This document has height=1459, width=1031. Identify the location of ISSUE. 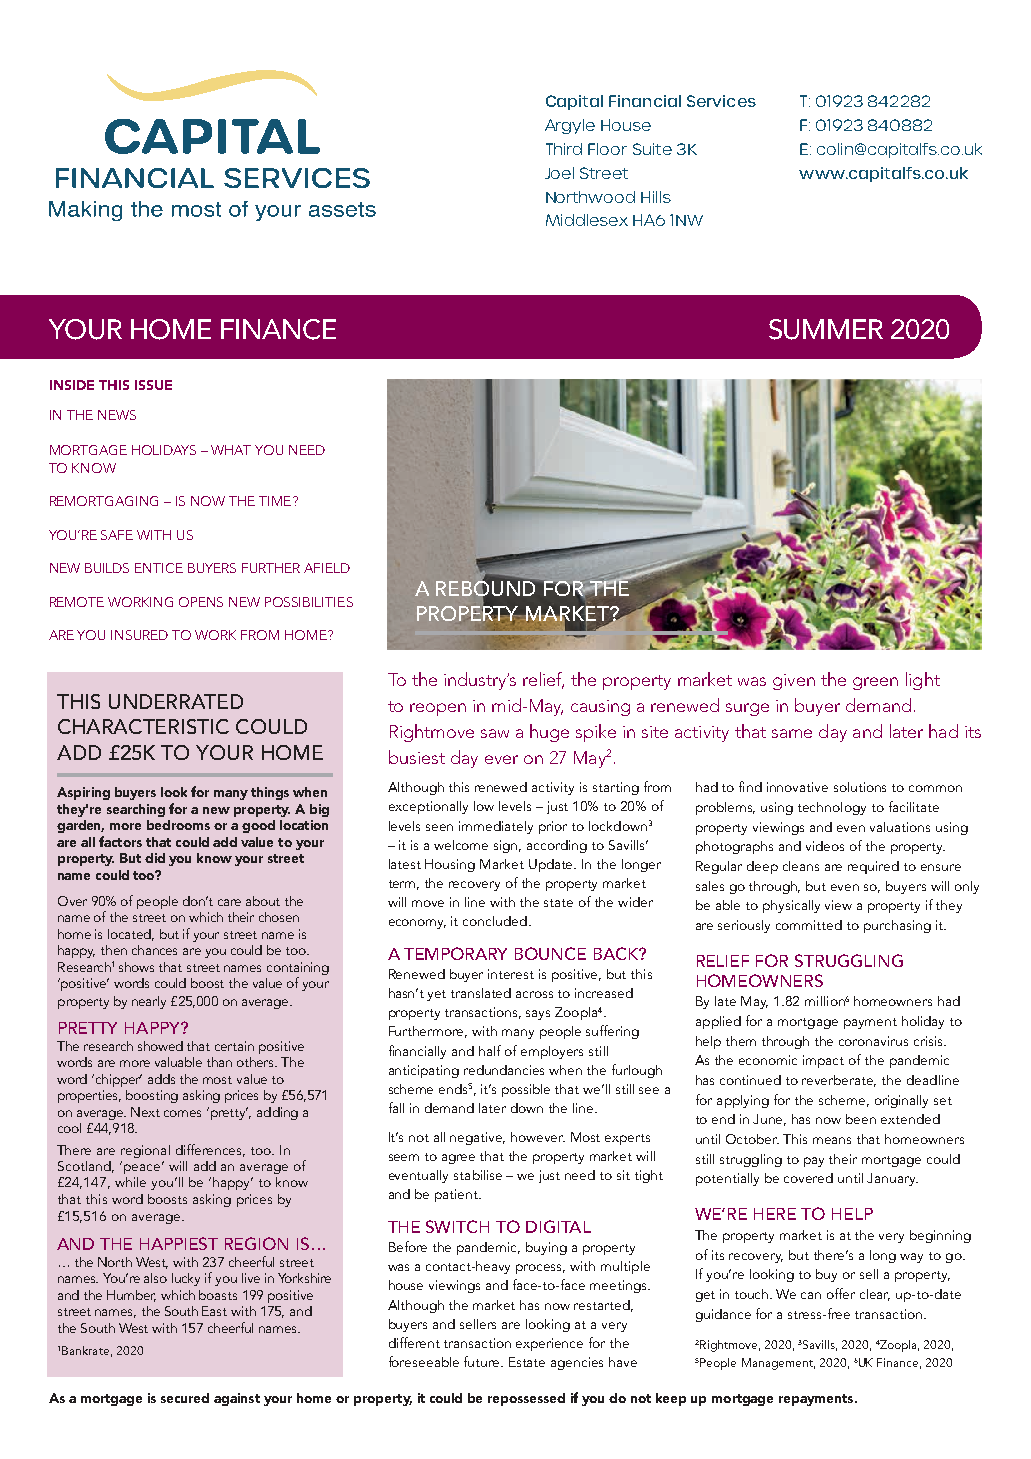
(153, 385).
